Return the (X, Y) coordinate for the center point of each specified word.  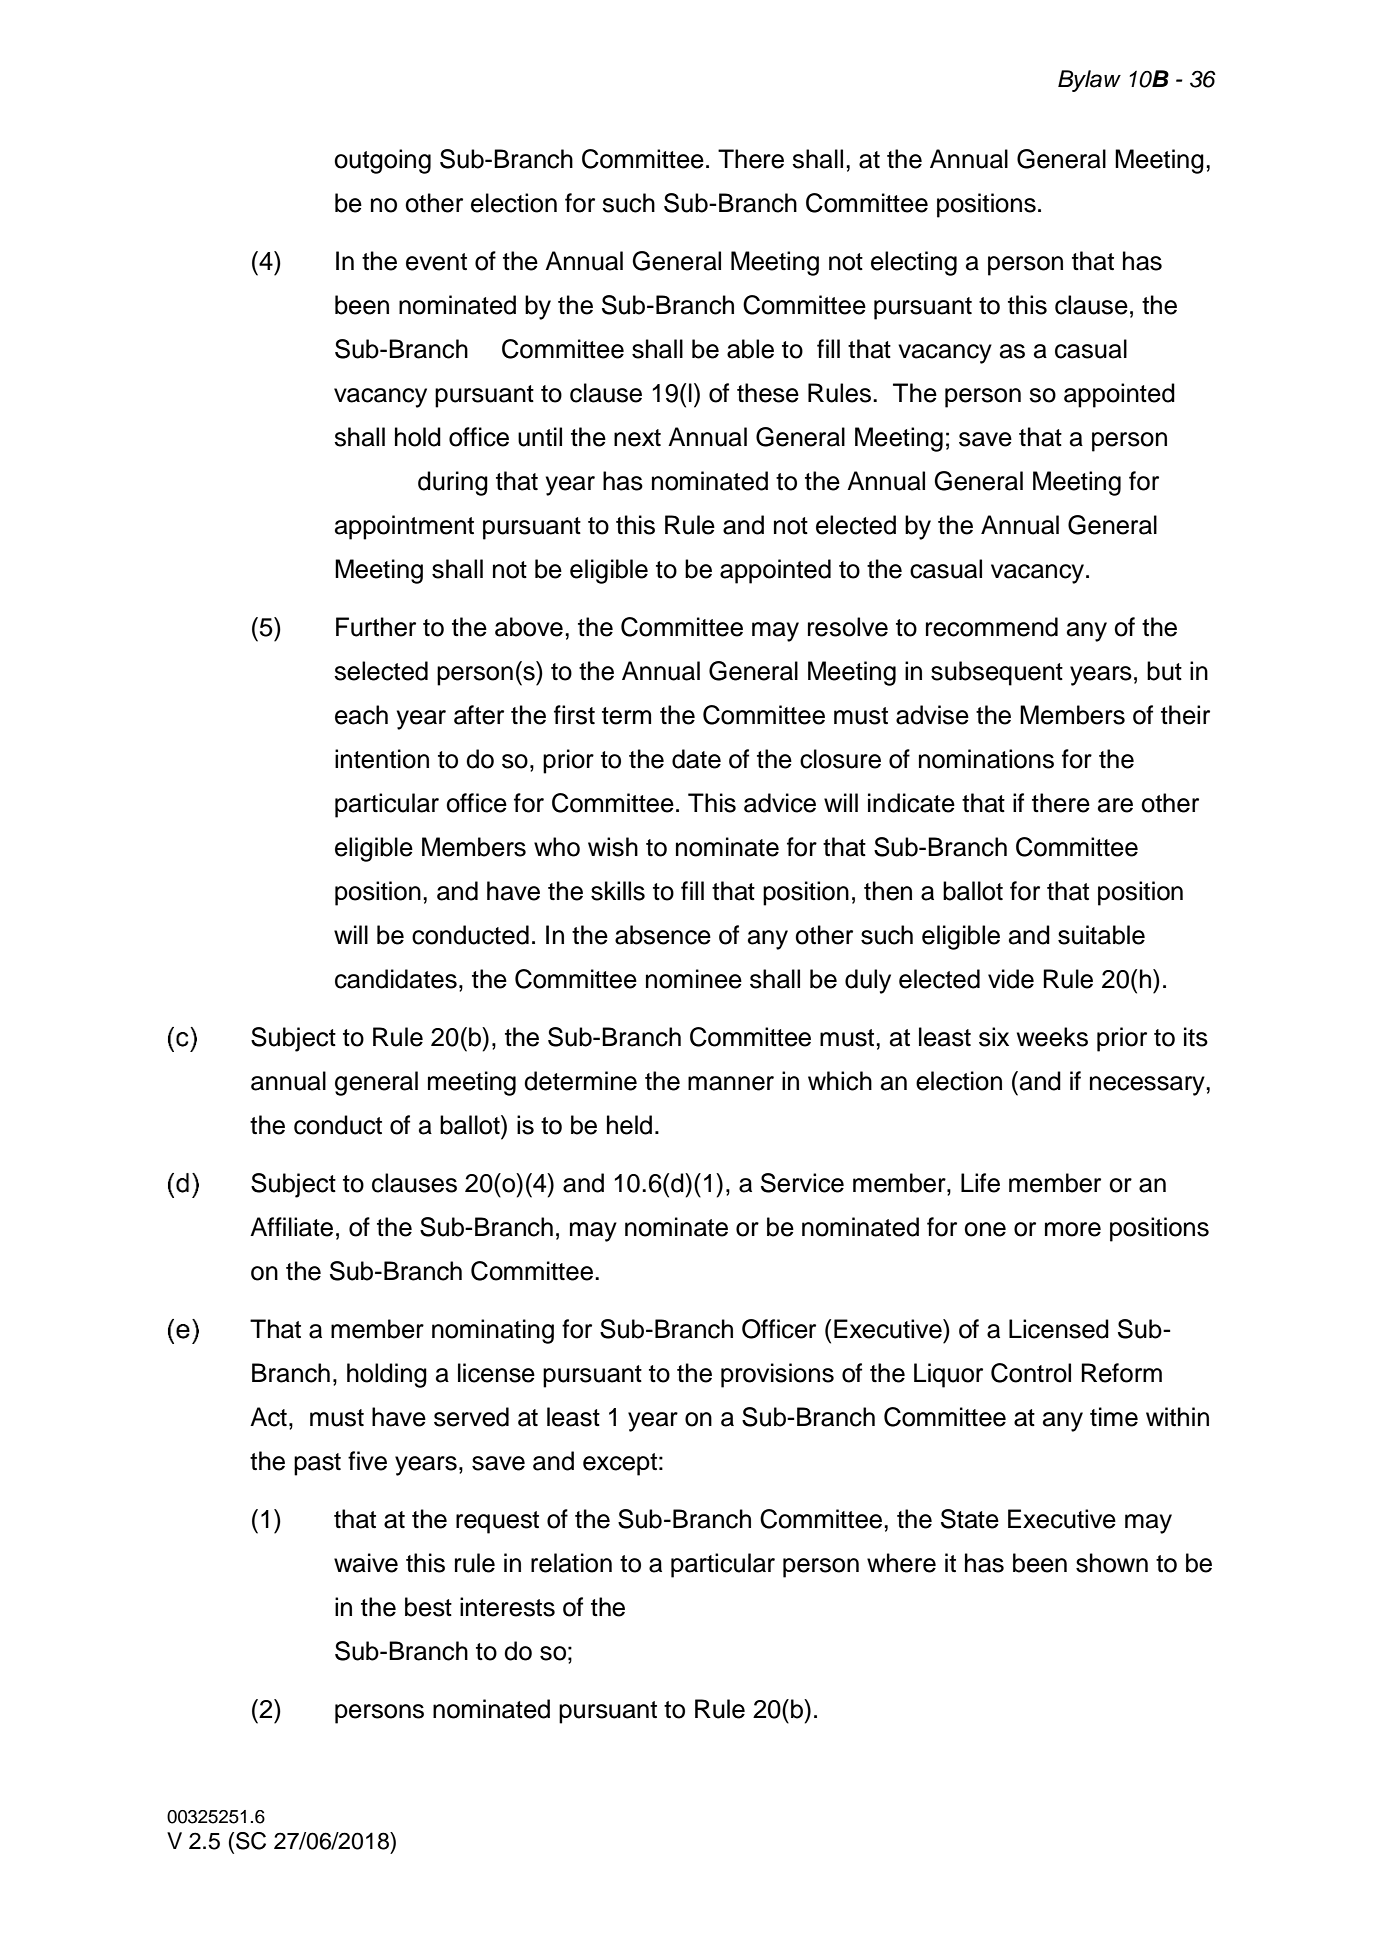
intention (382, 759)
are (1115, 805)
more (1073, 1229)
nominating (493, 1331)
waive (366, 1563)
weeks (1052, 1037)
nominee (694, 979)
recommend (992, 627)
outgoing (382, 161)
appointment (404, 527)
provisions (777, 1375)
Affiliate (291, 1227)
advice (780, 803)
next (637, 438)
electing (914, 263)
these (768, 393)
